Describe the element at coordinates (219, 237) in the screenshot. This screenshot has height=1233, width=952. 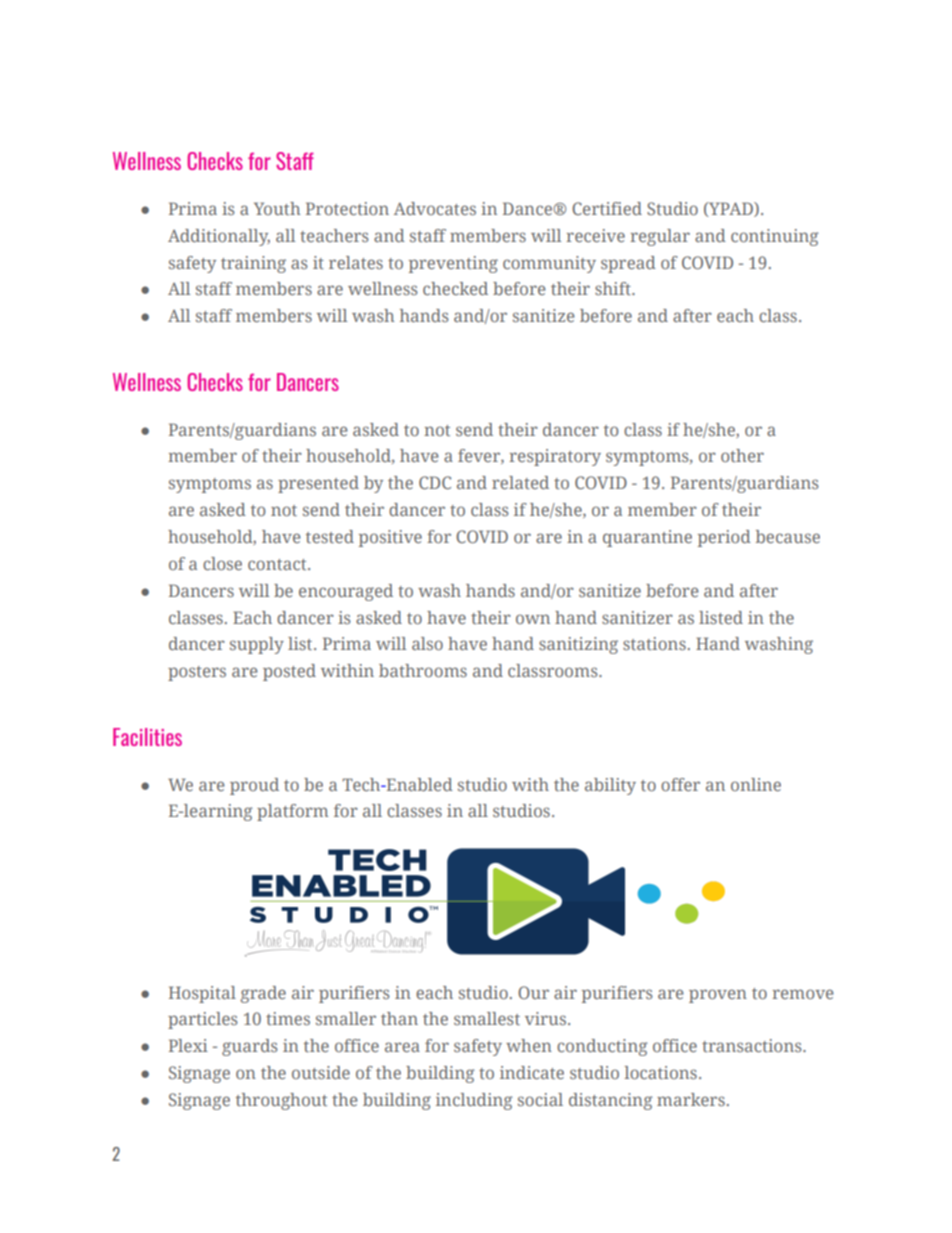
I see `Additionally` at that location.
